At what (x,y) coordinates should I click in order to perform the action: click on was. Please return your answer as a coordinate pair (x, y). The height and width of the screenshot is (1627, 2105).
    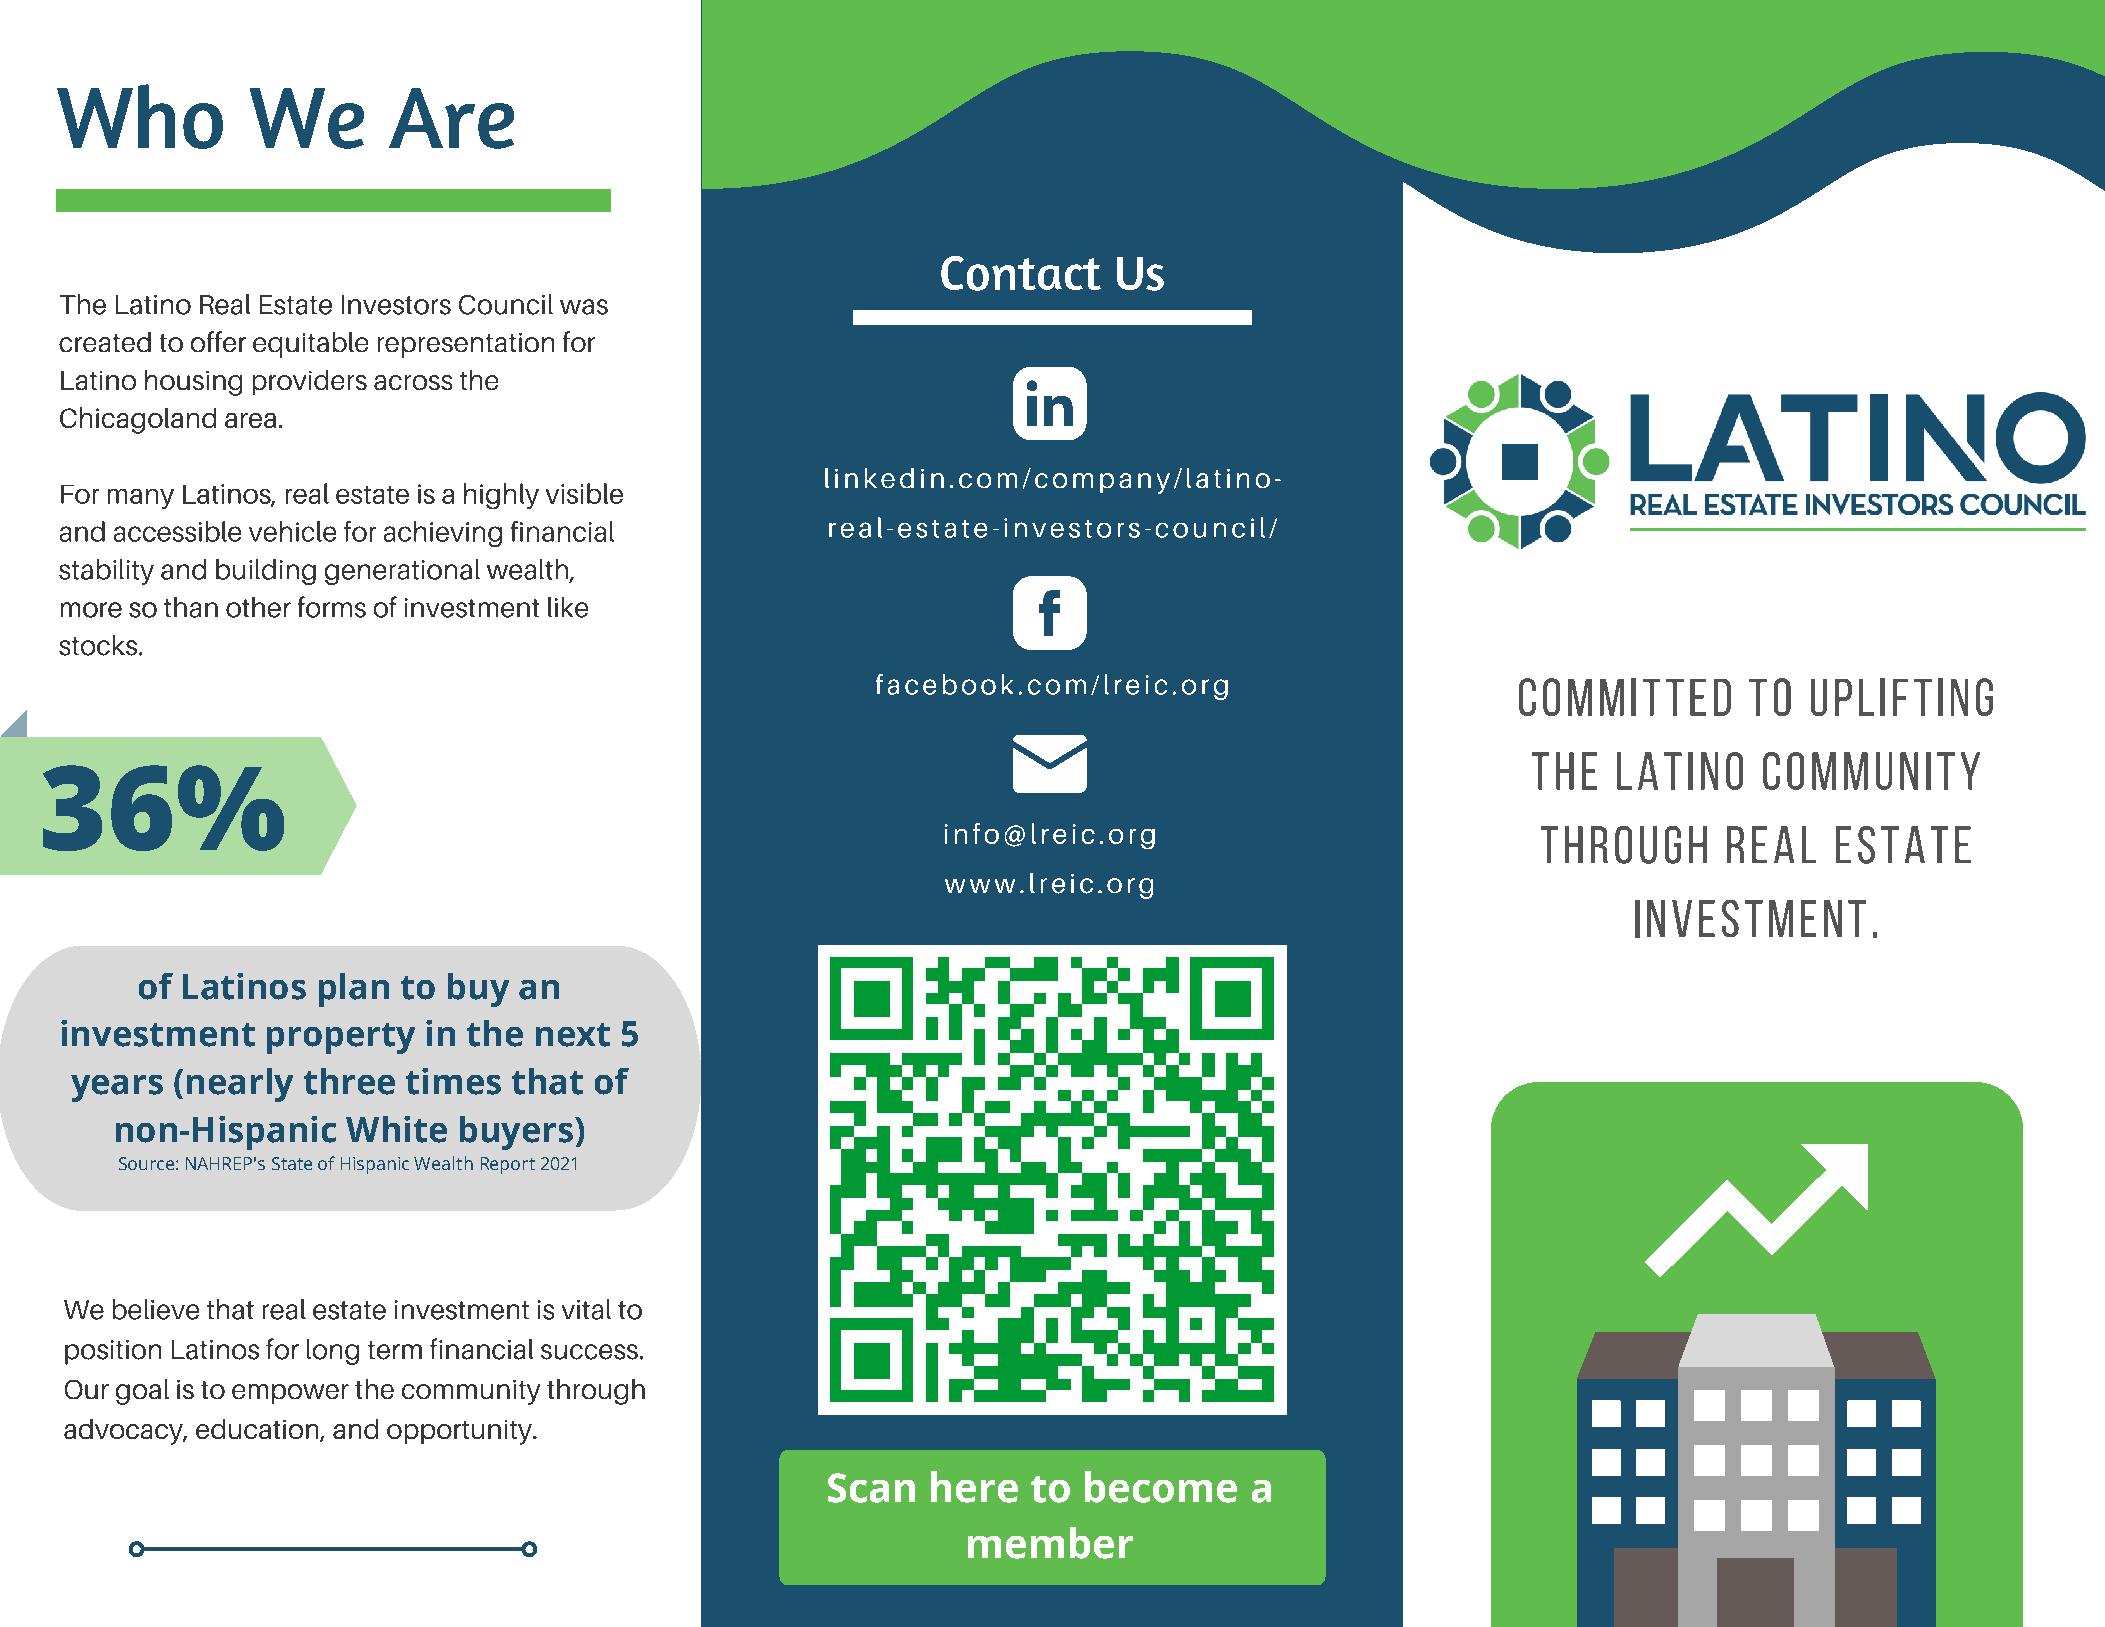
    Looking at the image, I should click on (584, 307).
